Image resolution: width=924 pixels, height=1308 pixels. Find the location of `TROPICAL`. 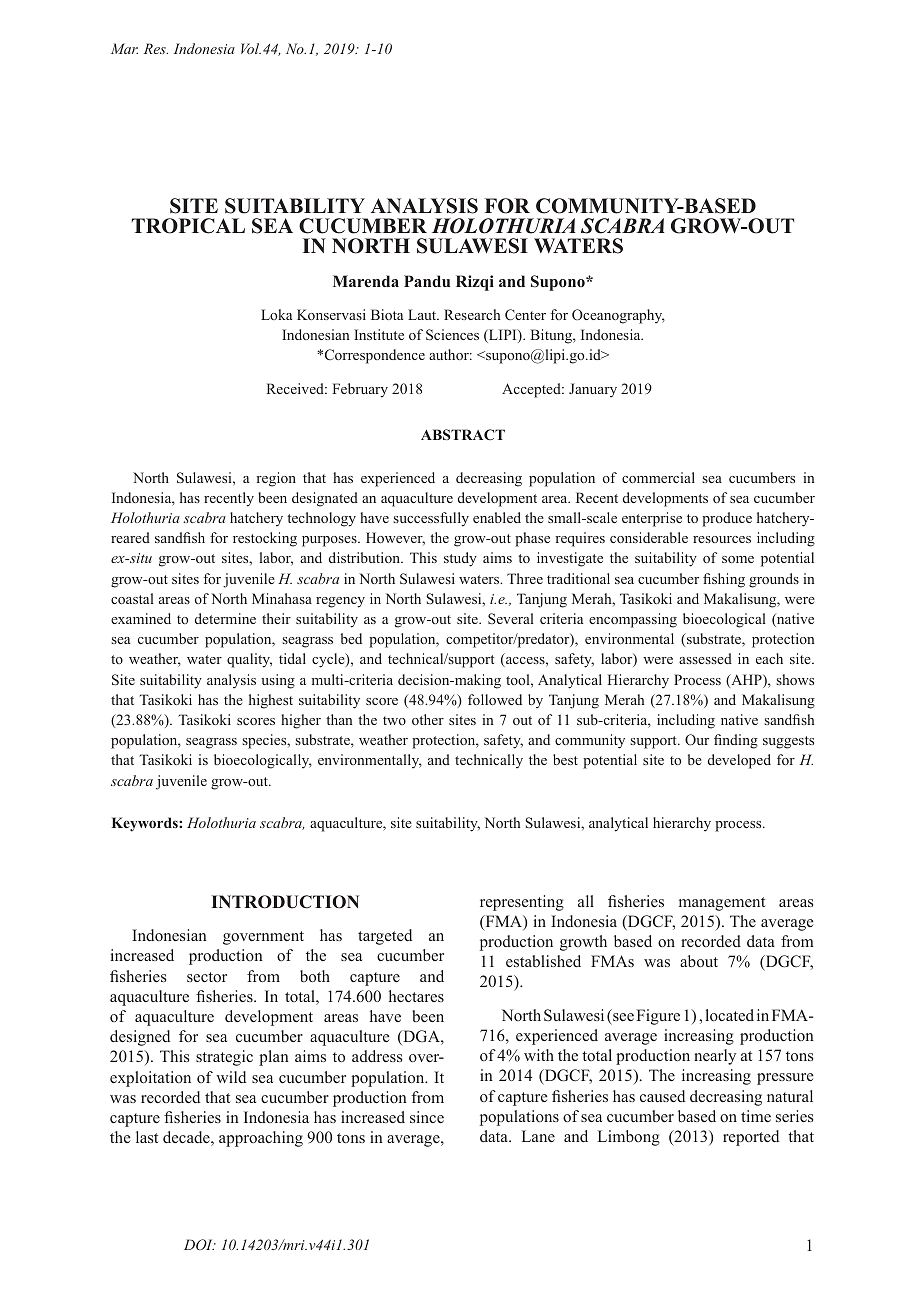

TROPICAL is located at coordinates (188, 226).
